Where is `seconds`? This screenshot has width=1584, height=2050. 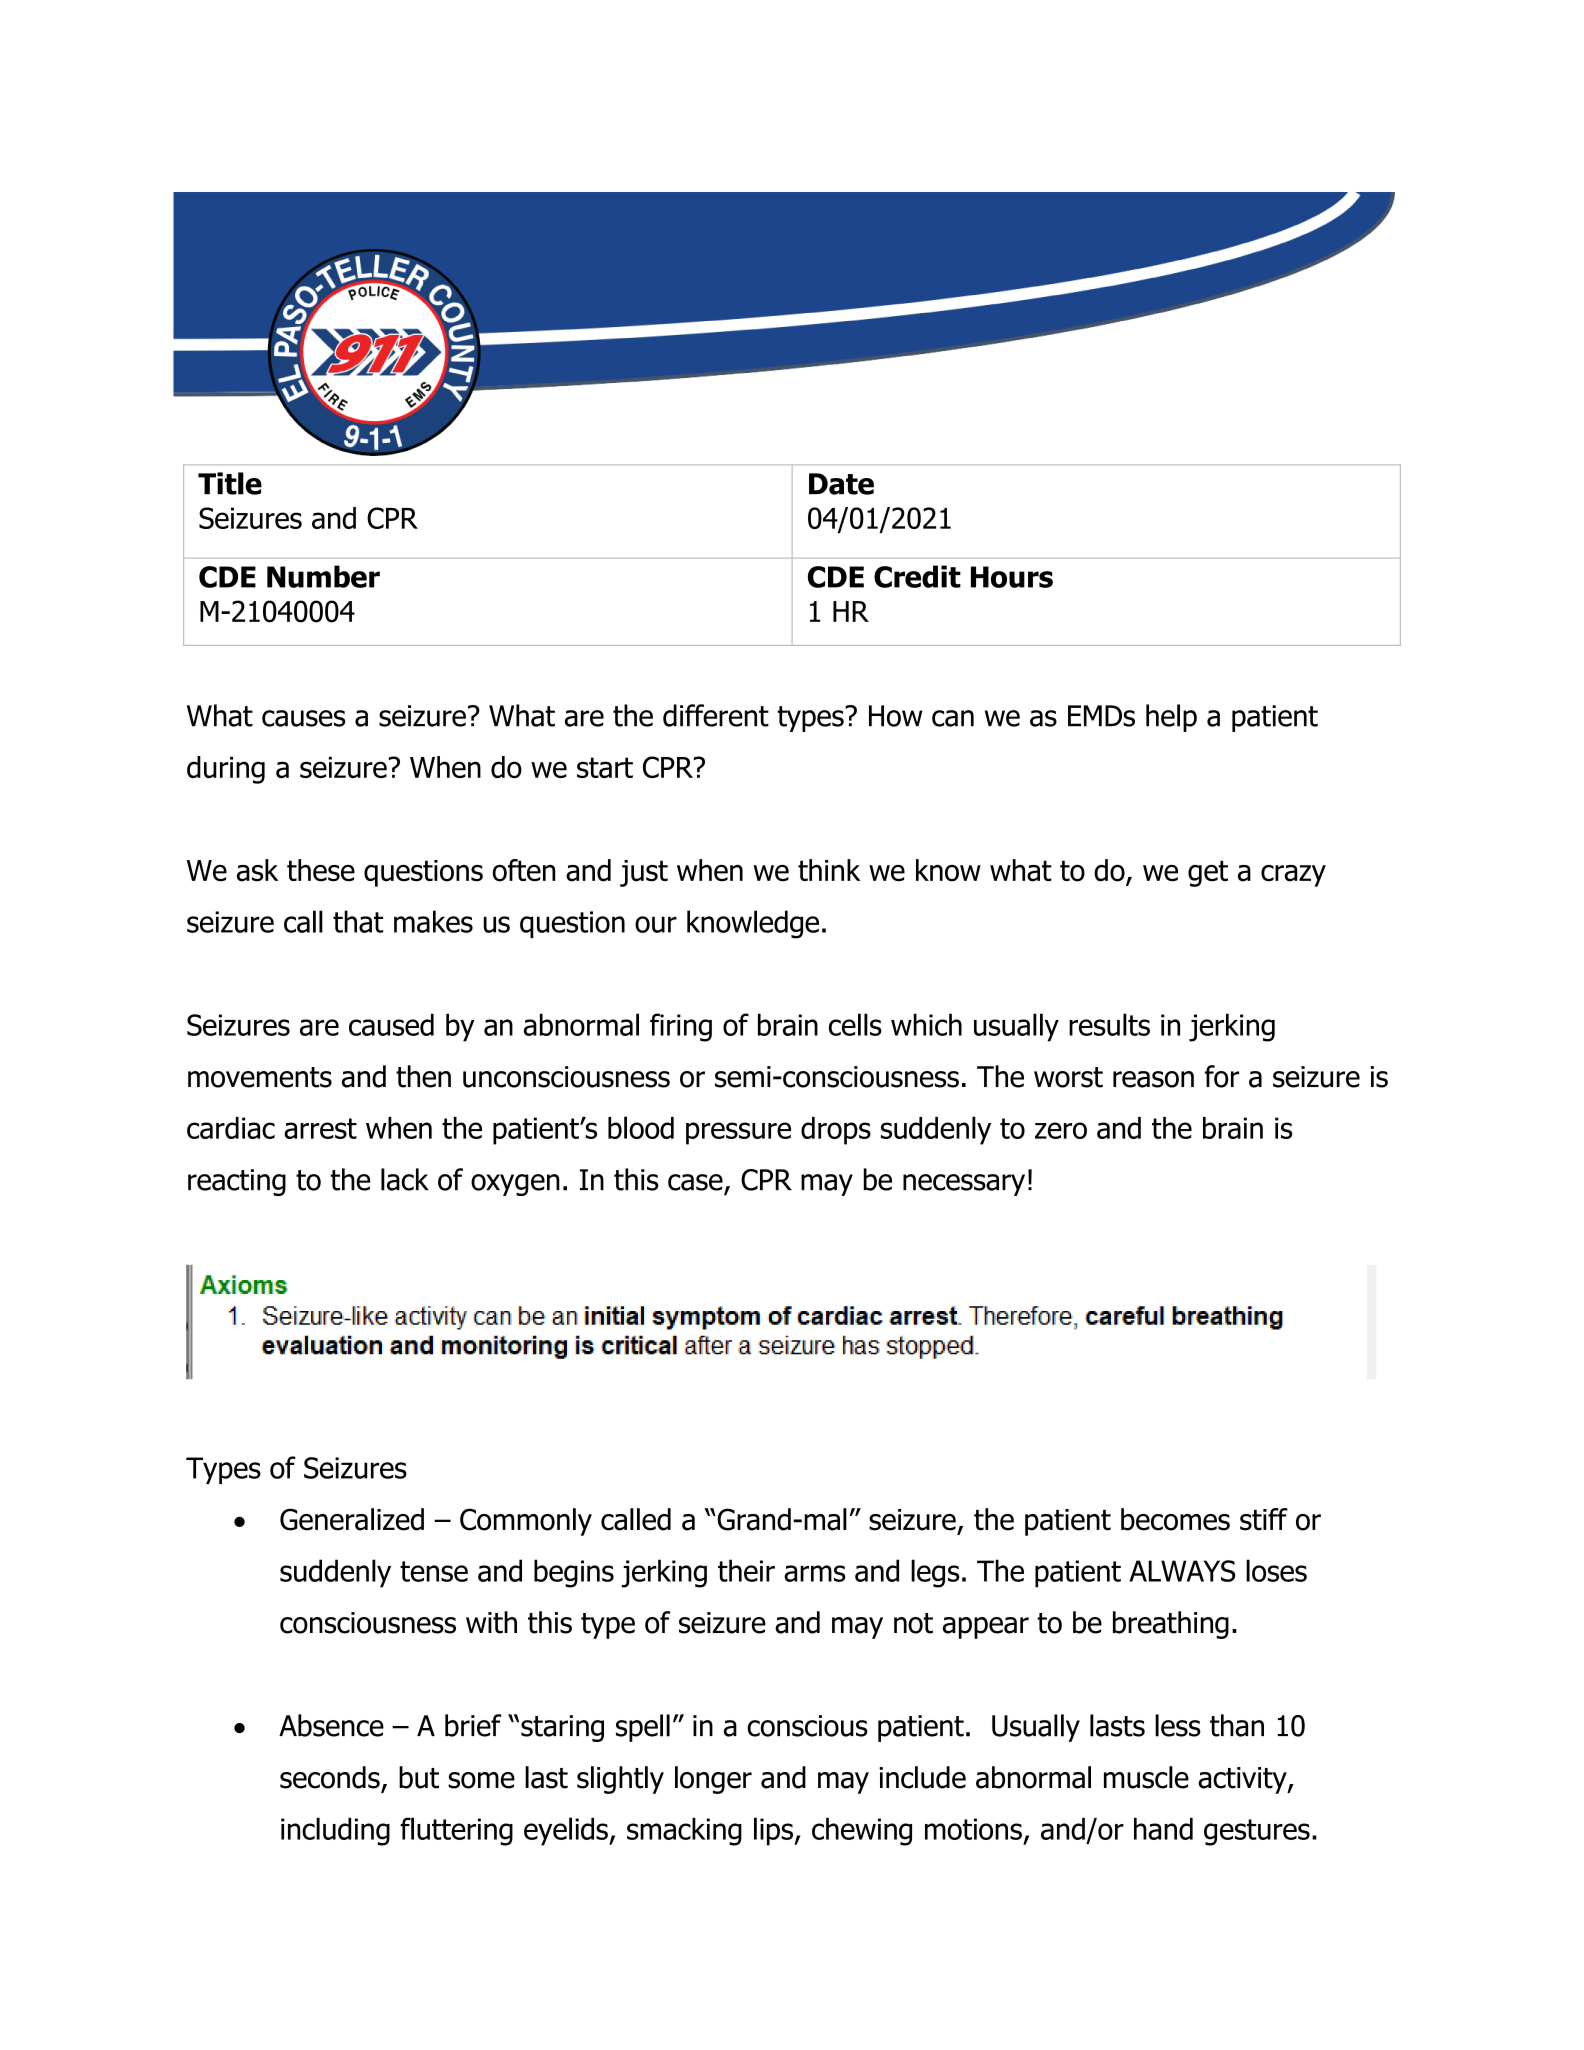 seconds is located at coordinates (330, 1777).
